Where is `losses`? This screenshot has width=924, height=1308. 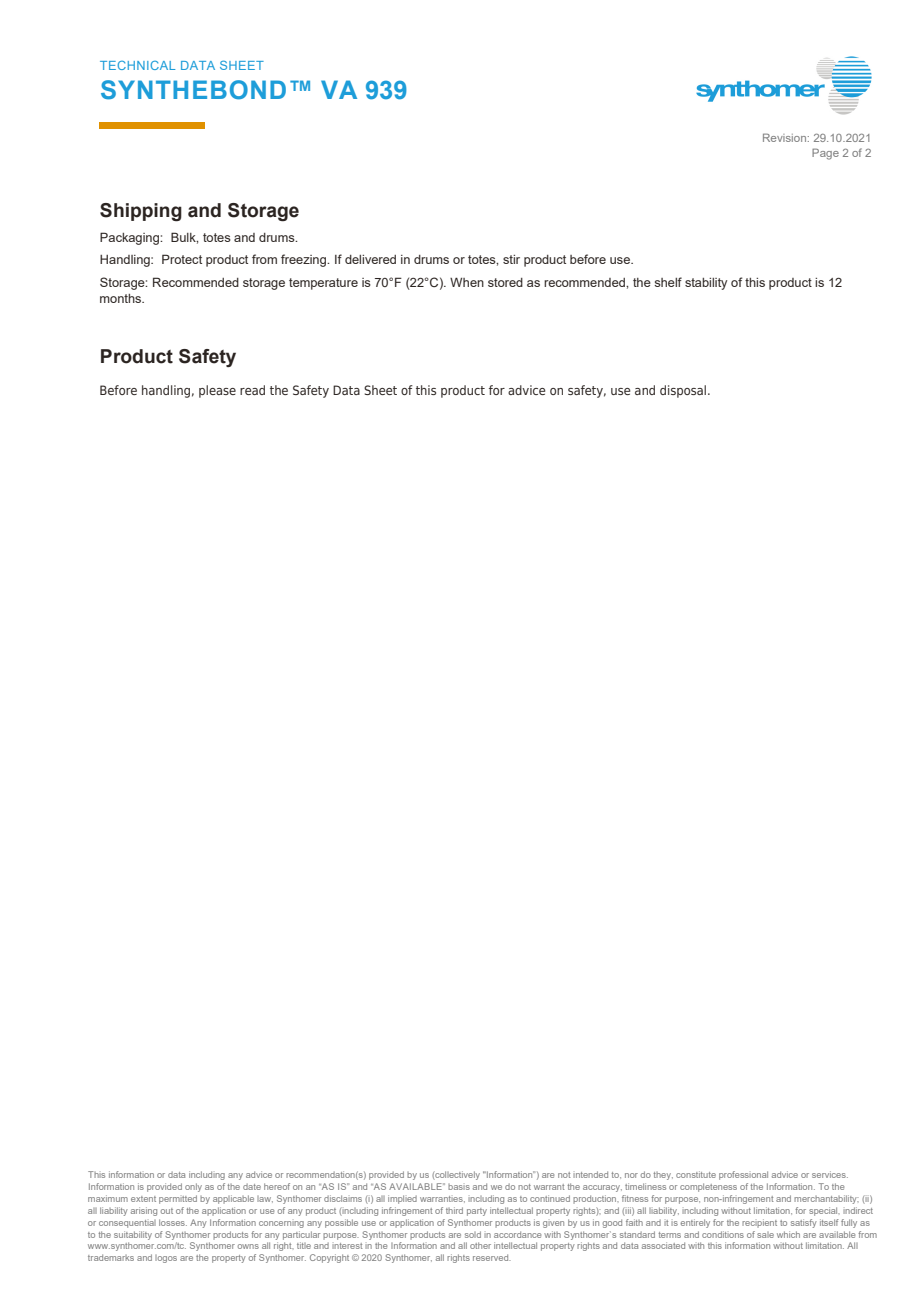 losses is located at coordinates (173, 1222).
